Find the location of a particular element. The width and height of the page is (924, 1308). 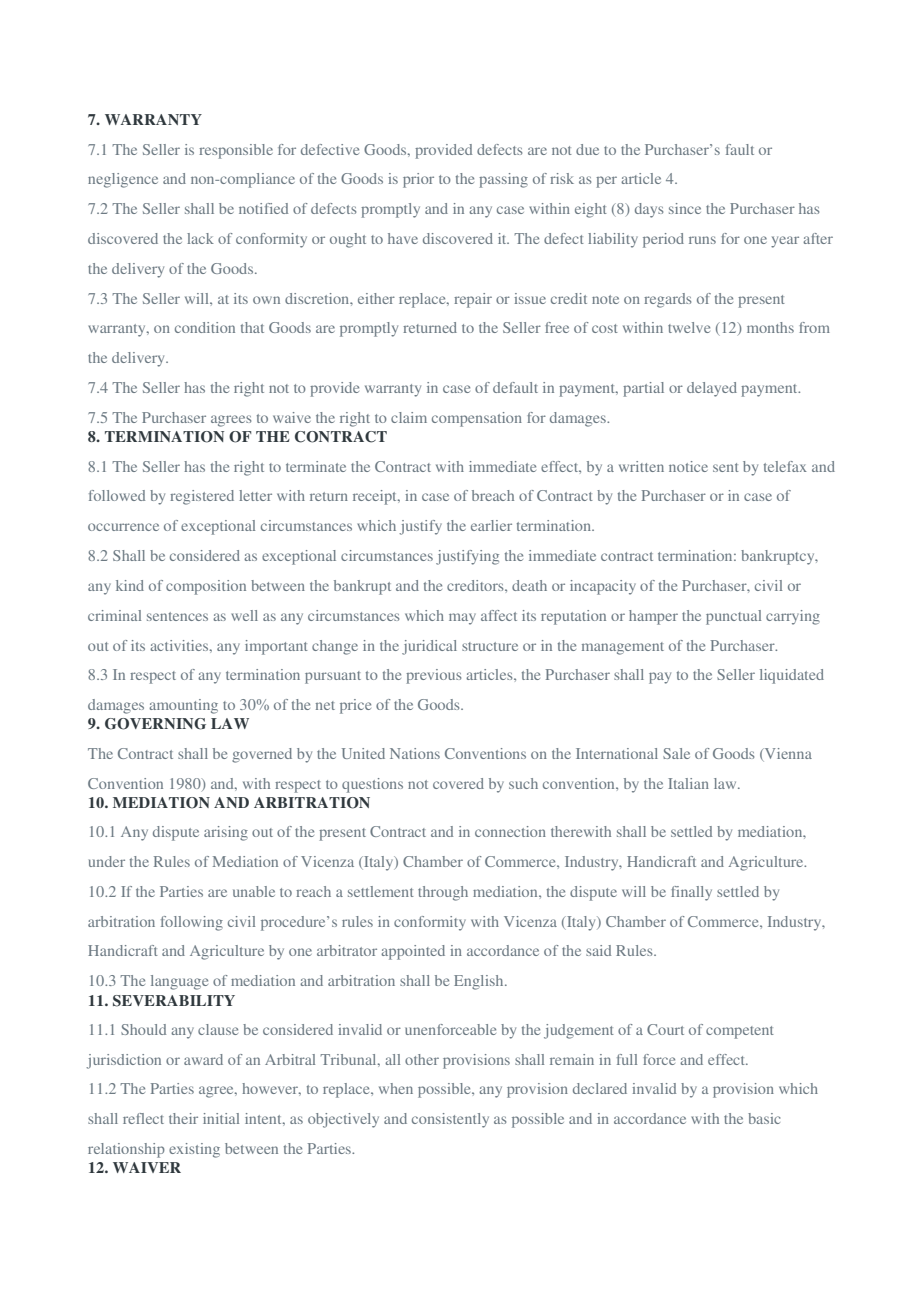

consistently is located at coordinates (450, 1120).
